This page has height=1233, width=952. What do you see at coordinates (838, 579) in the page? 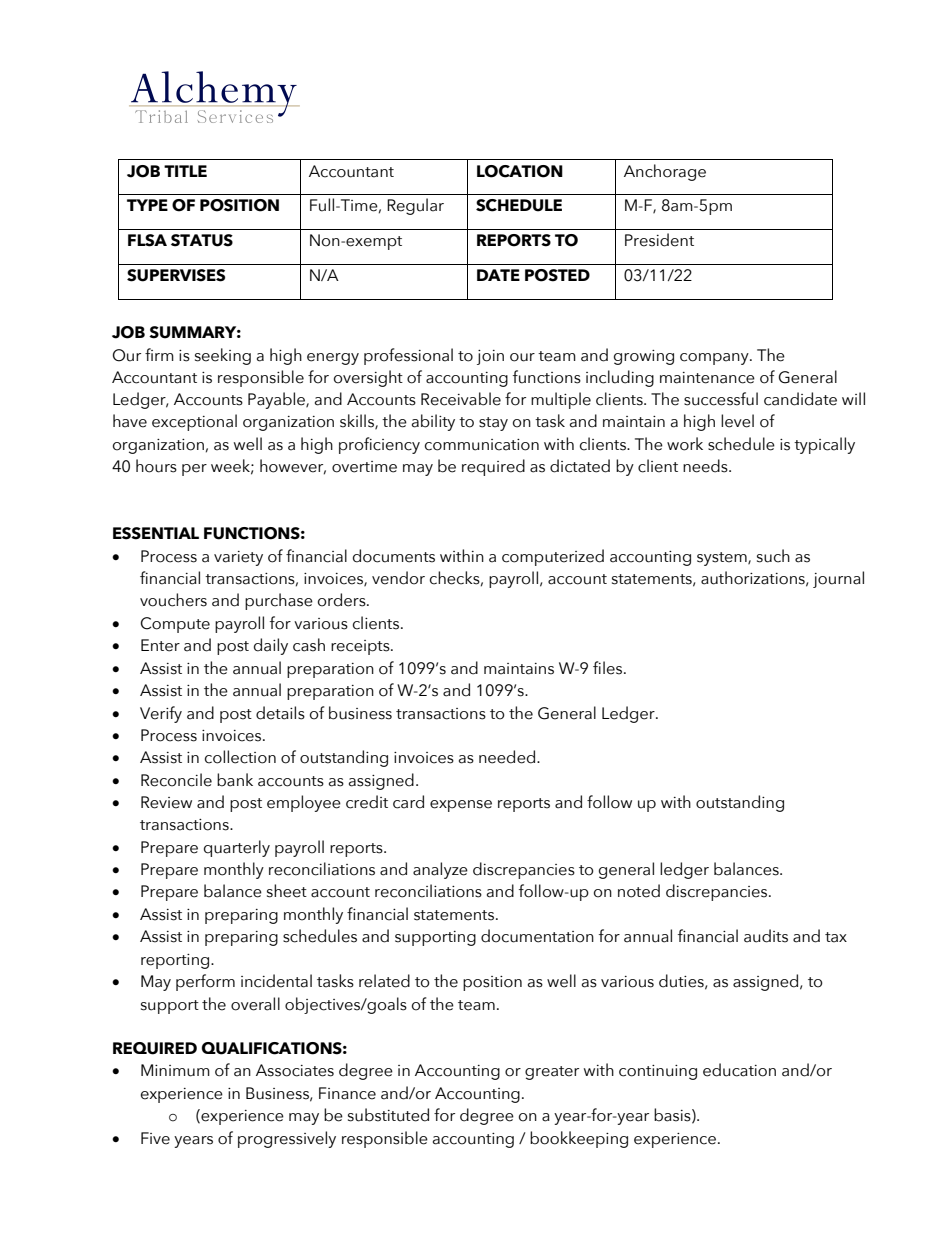
I see `journal` at bounding box center [838, 579].
